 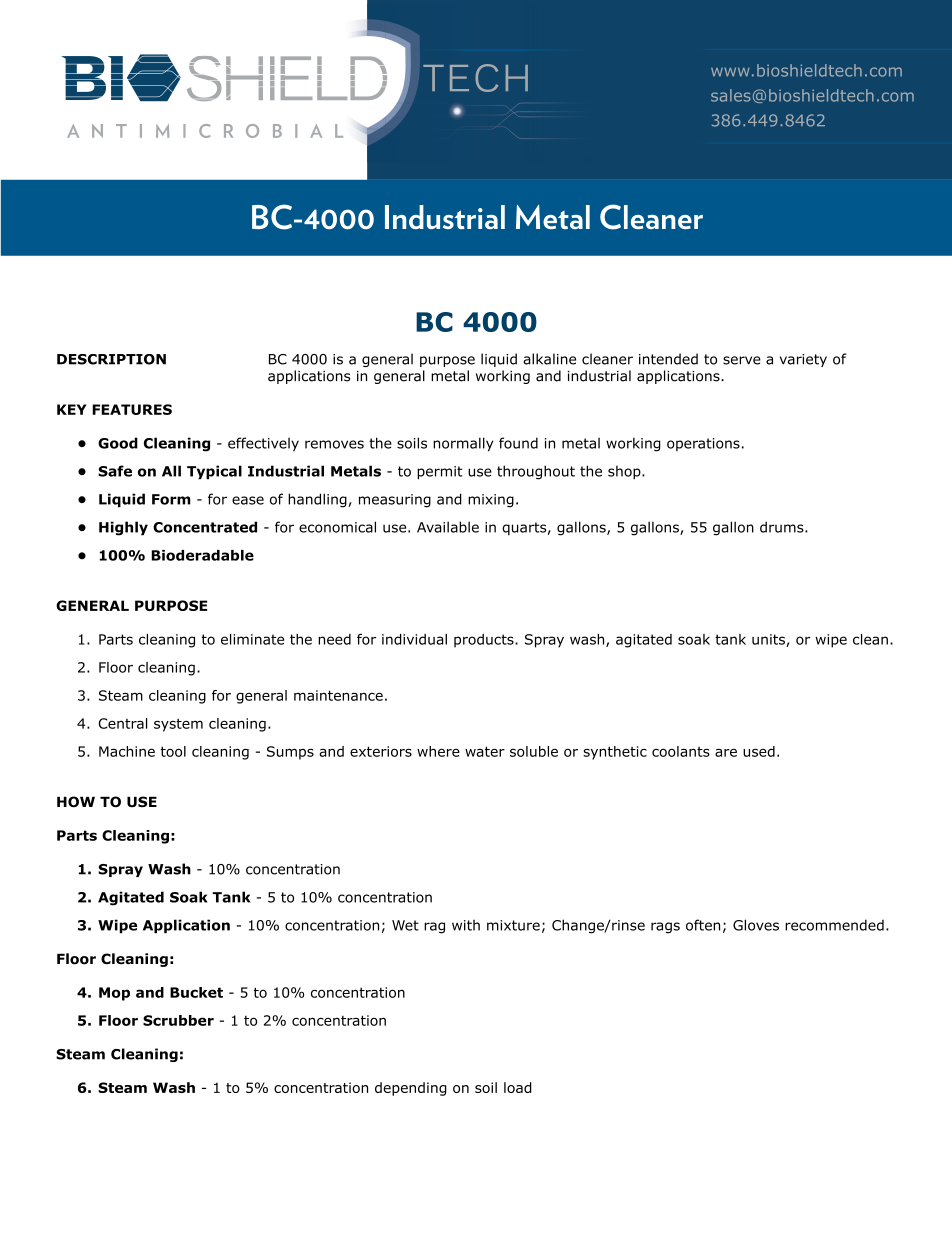 I want to click on serve, so click(x=742, y=360).
